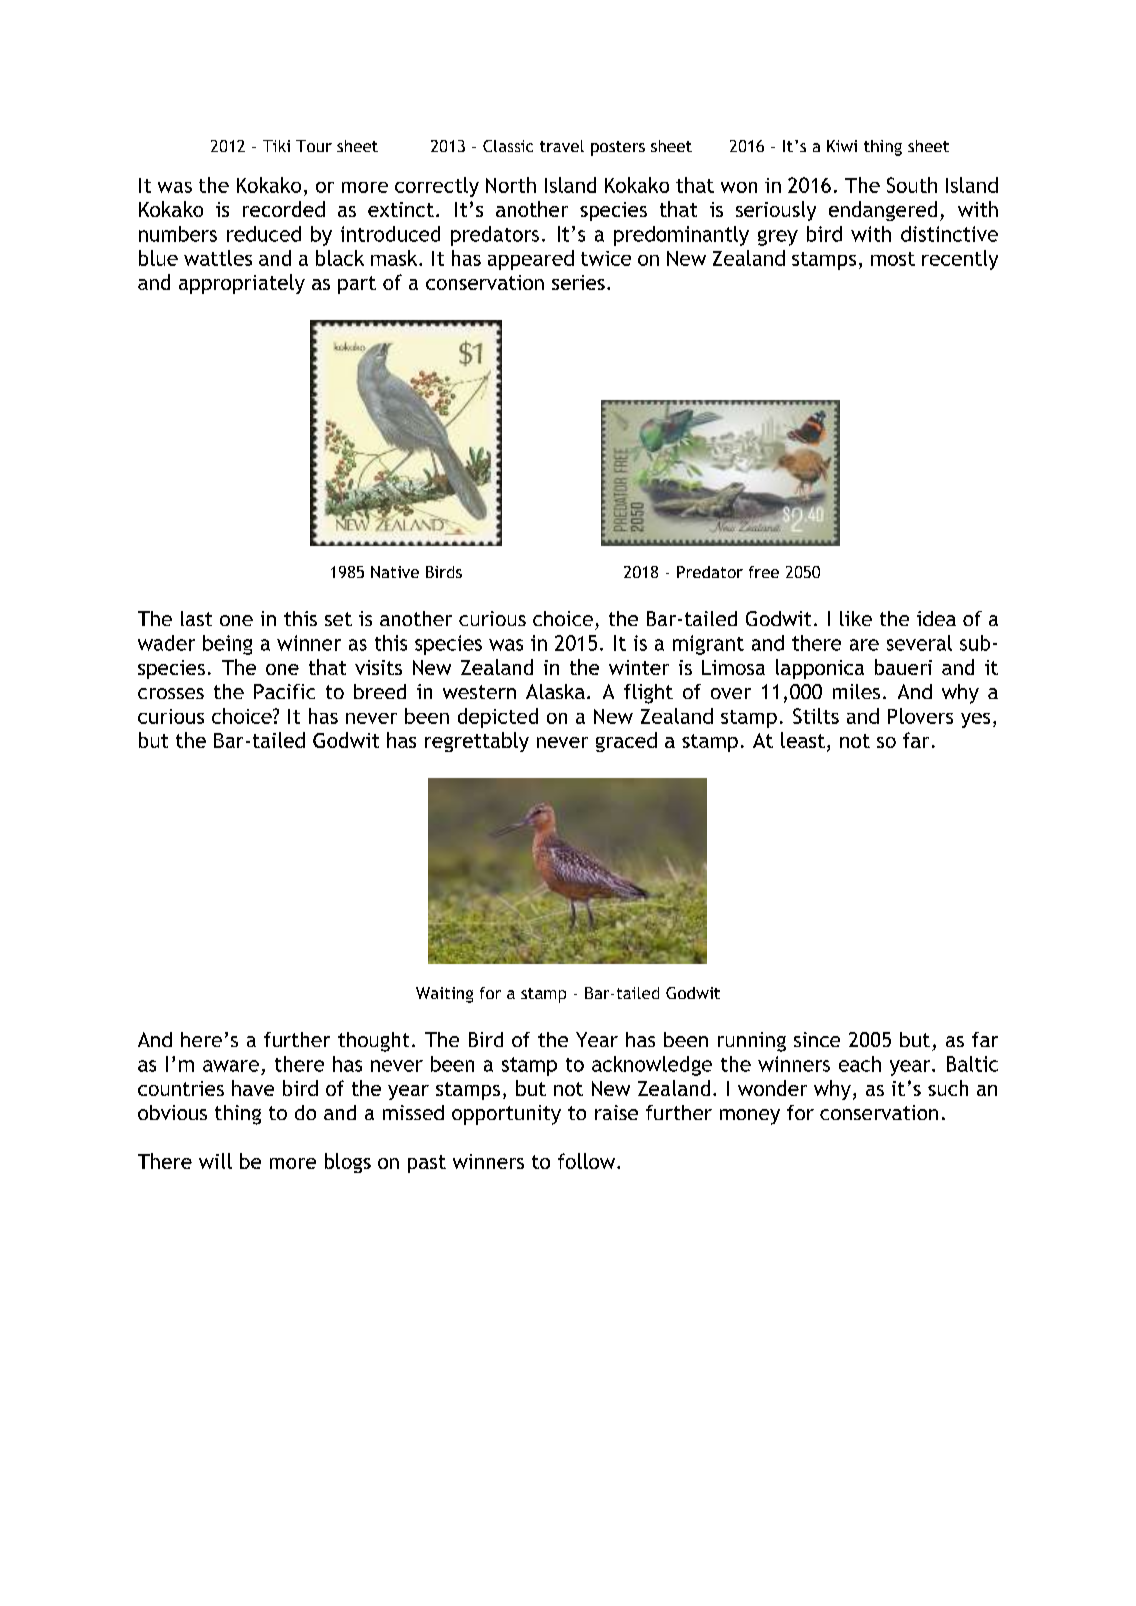  What do you see at coordinates (856, 618) in the page?
I see `like` at bounding box center [856, 618].
